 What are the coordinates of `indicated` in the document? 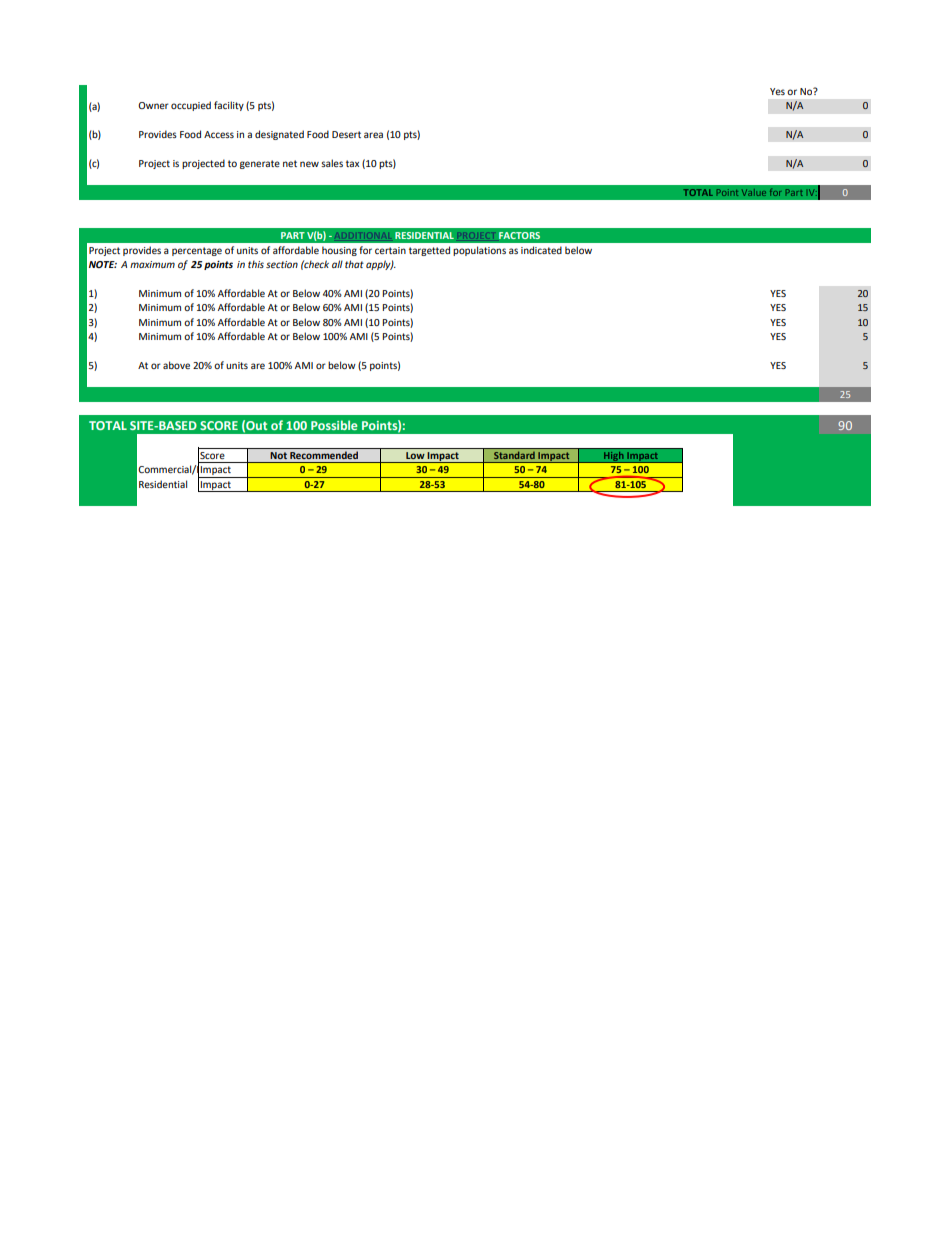 It's located at (541, 250).
